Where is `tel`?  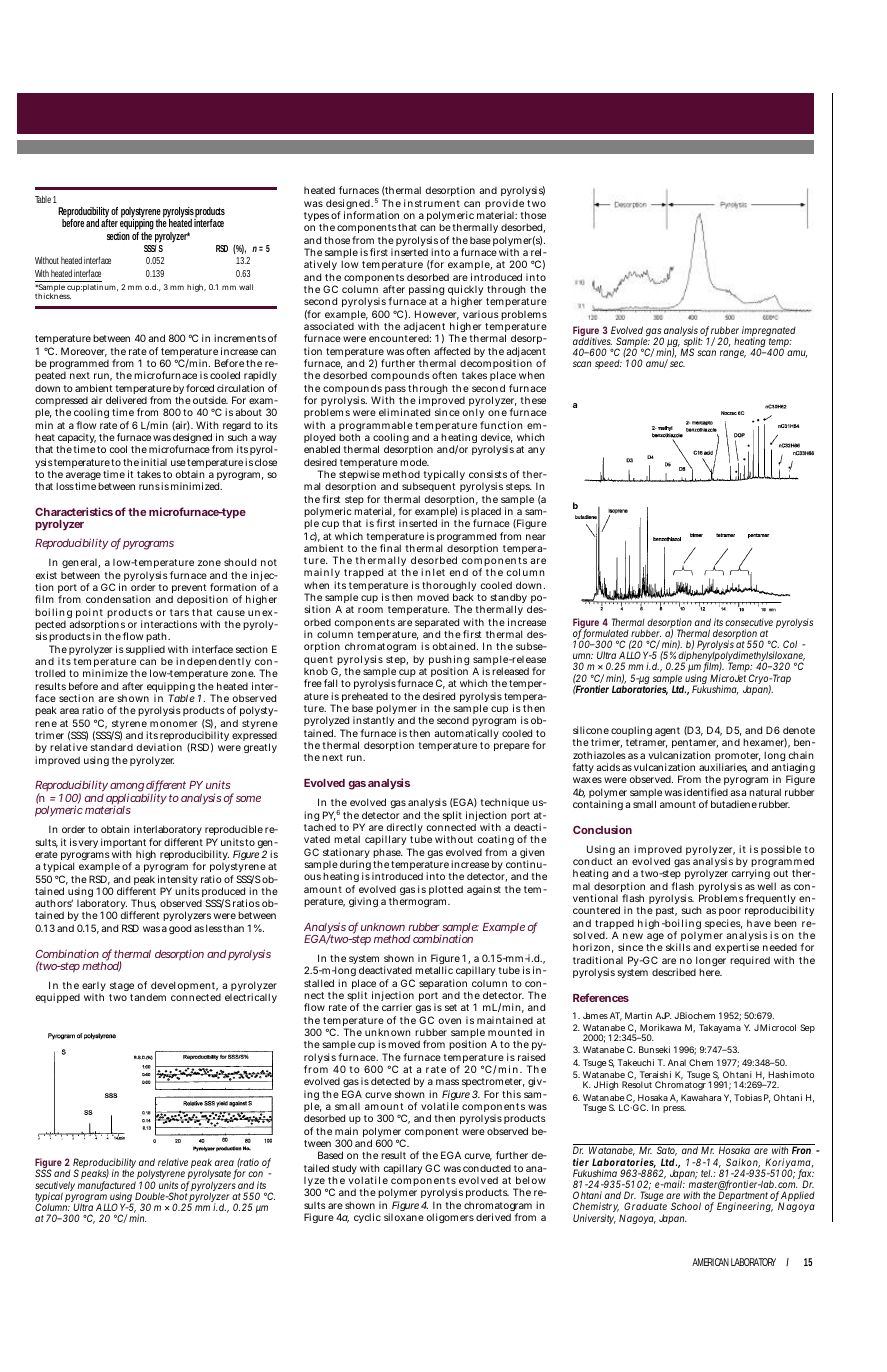 tel is located at coordinates (706, 1173).
